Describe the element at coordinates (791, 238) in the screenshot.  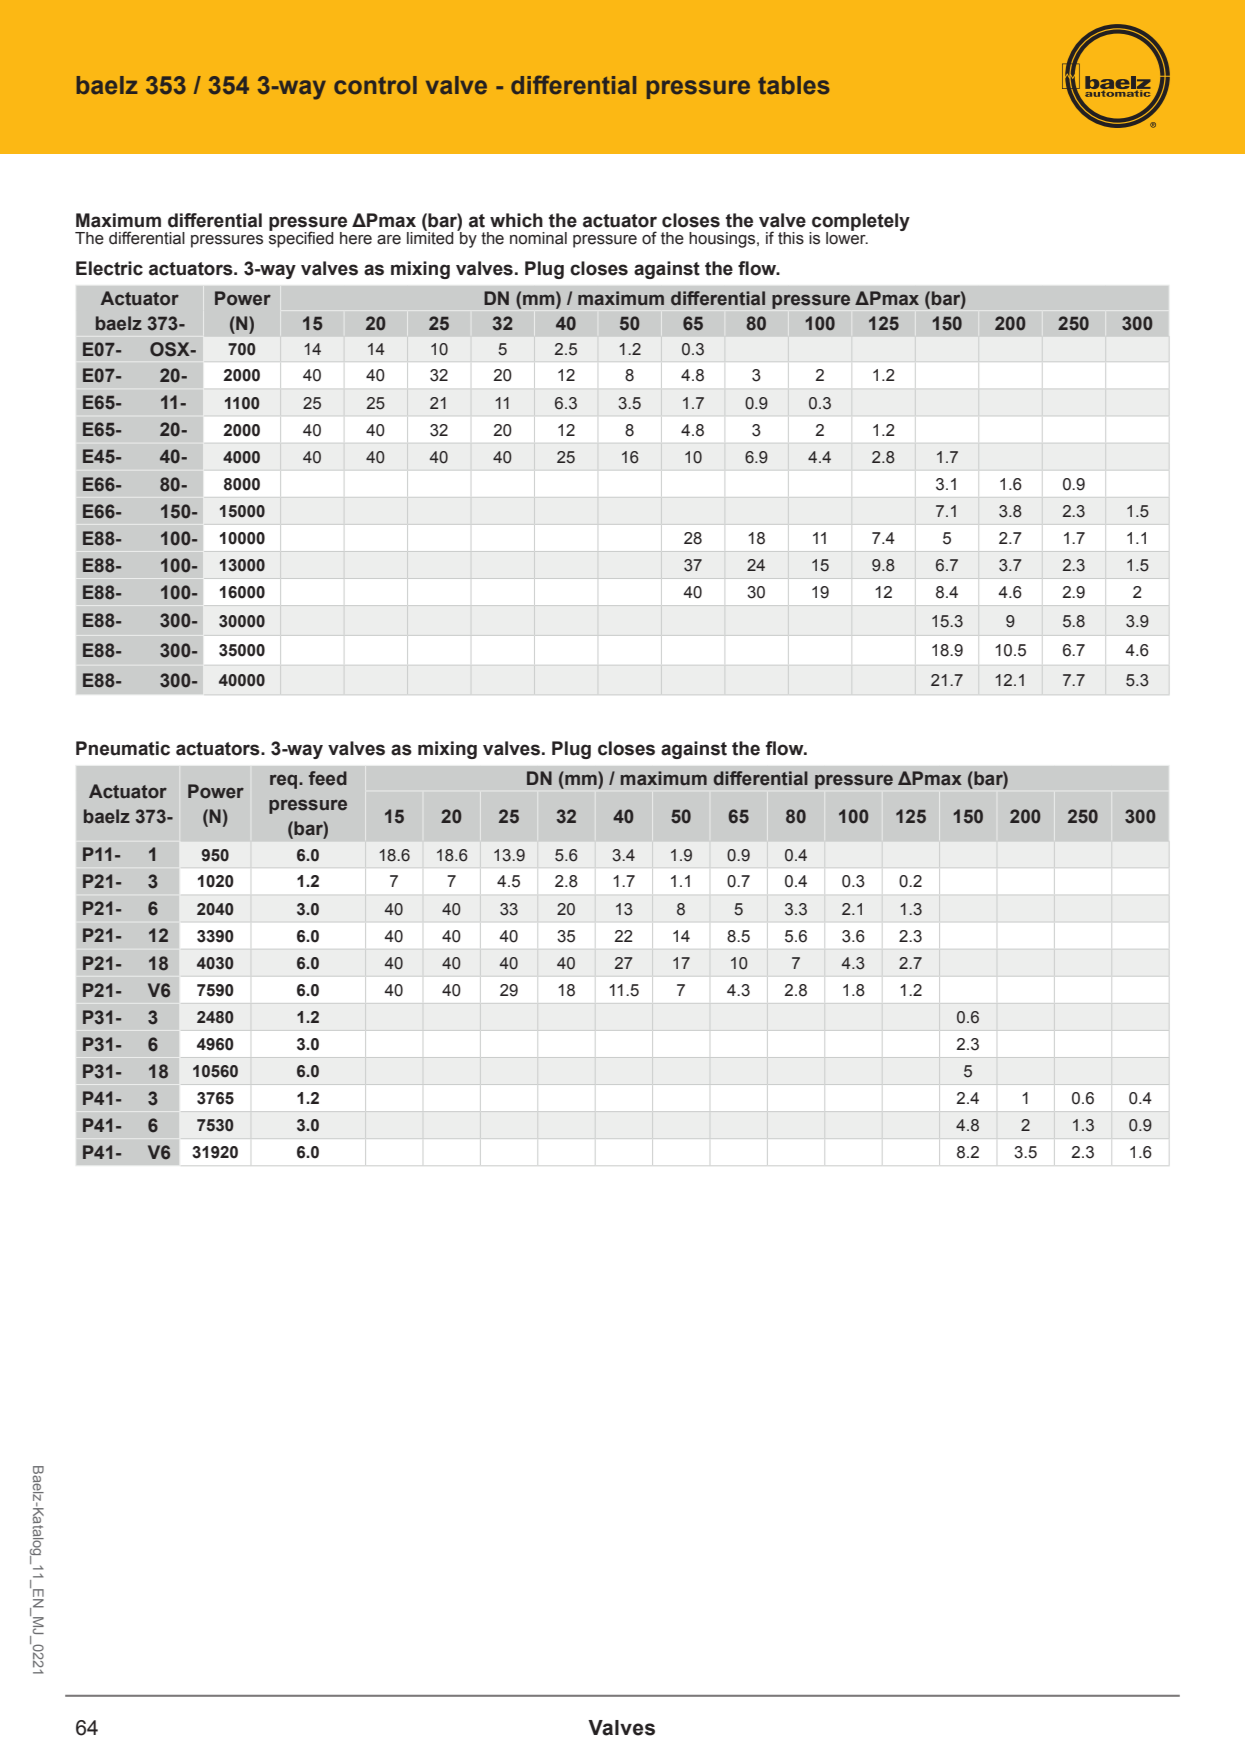
I see `this` at that location.
